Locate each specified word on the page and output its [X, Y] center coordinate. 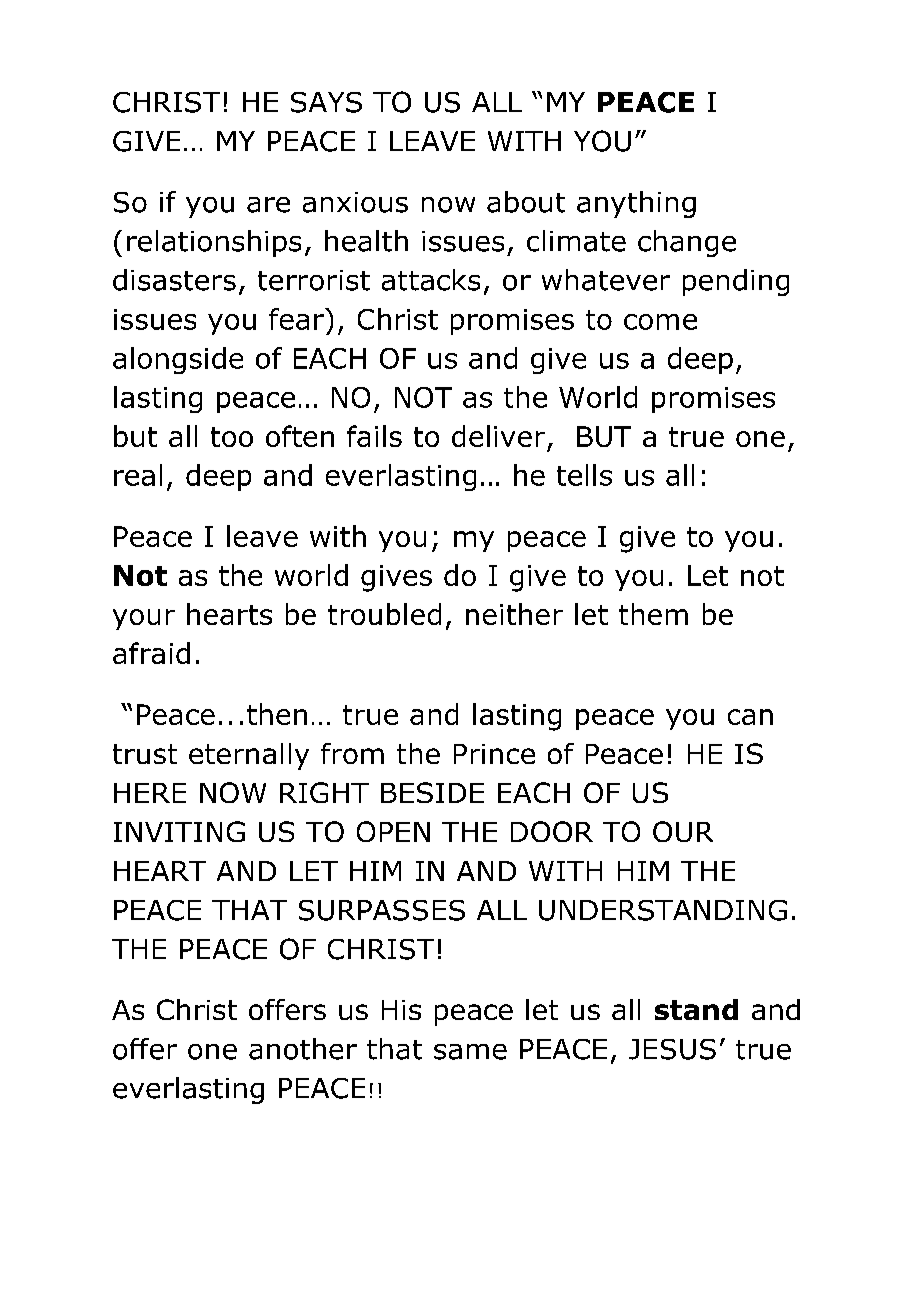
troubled [384, 614]
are [268, 205]
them [653, 614]
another [303, 1049]
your [144, 619]
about [526, 202]
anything [636, 204]
